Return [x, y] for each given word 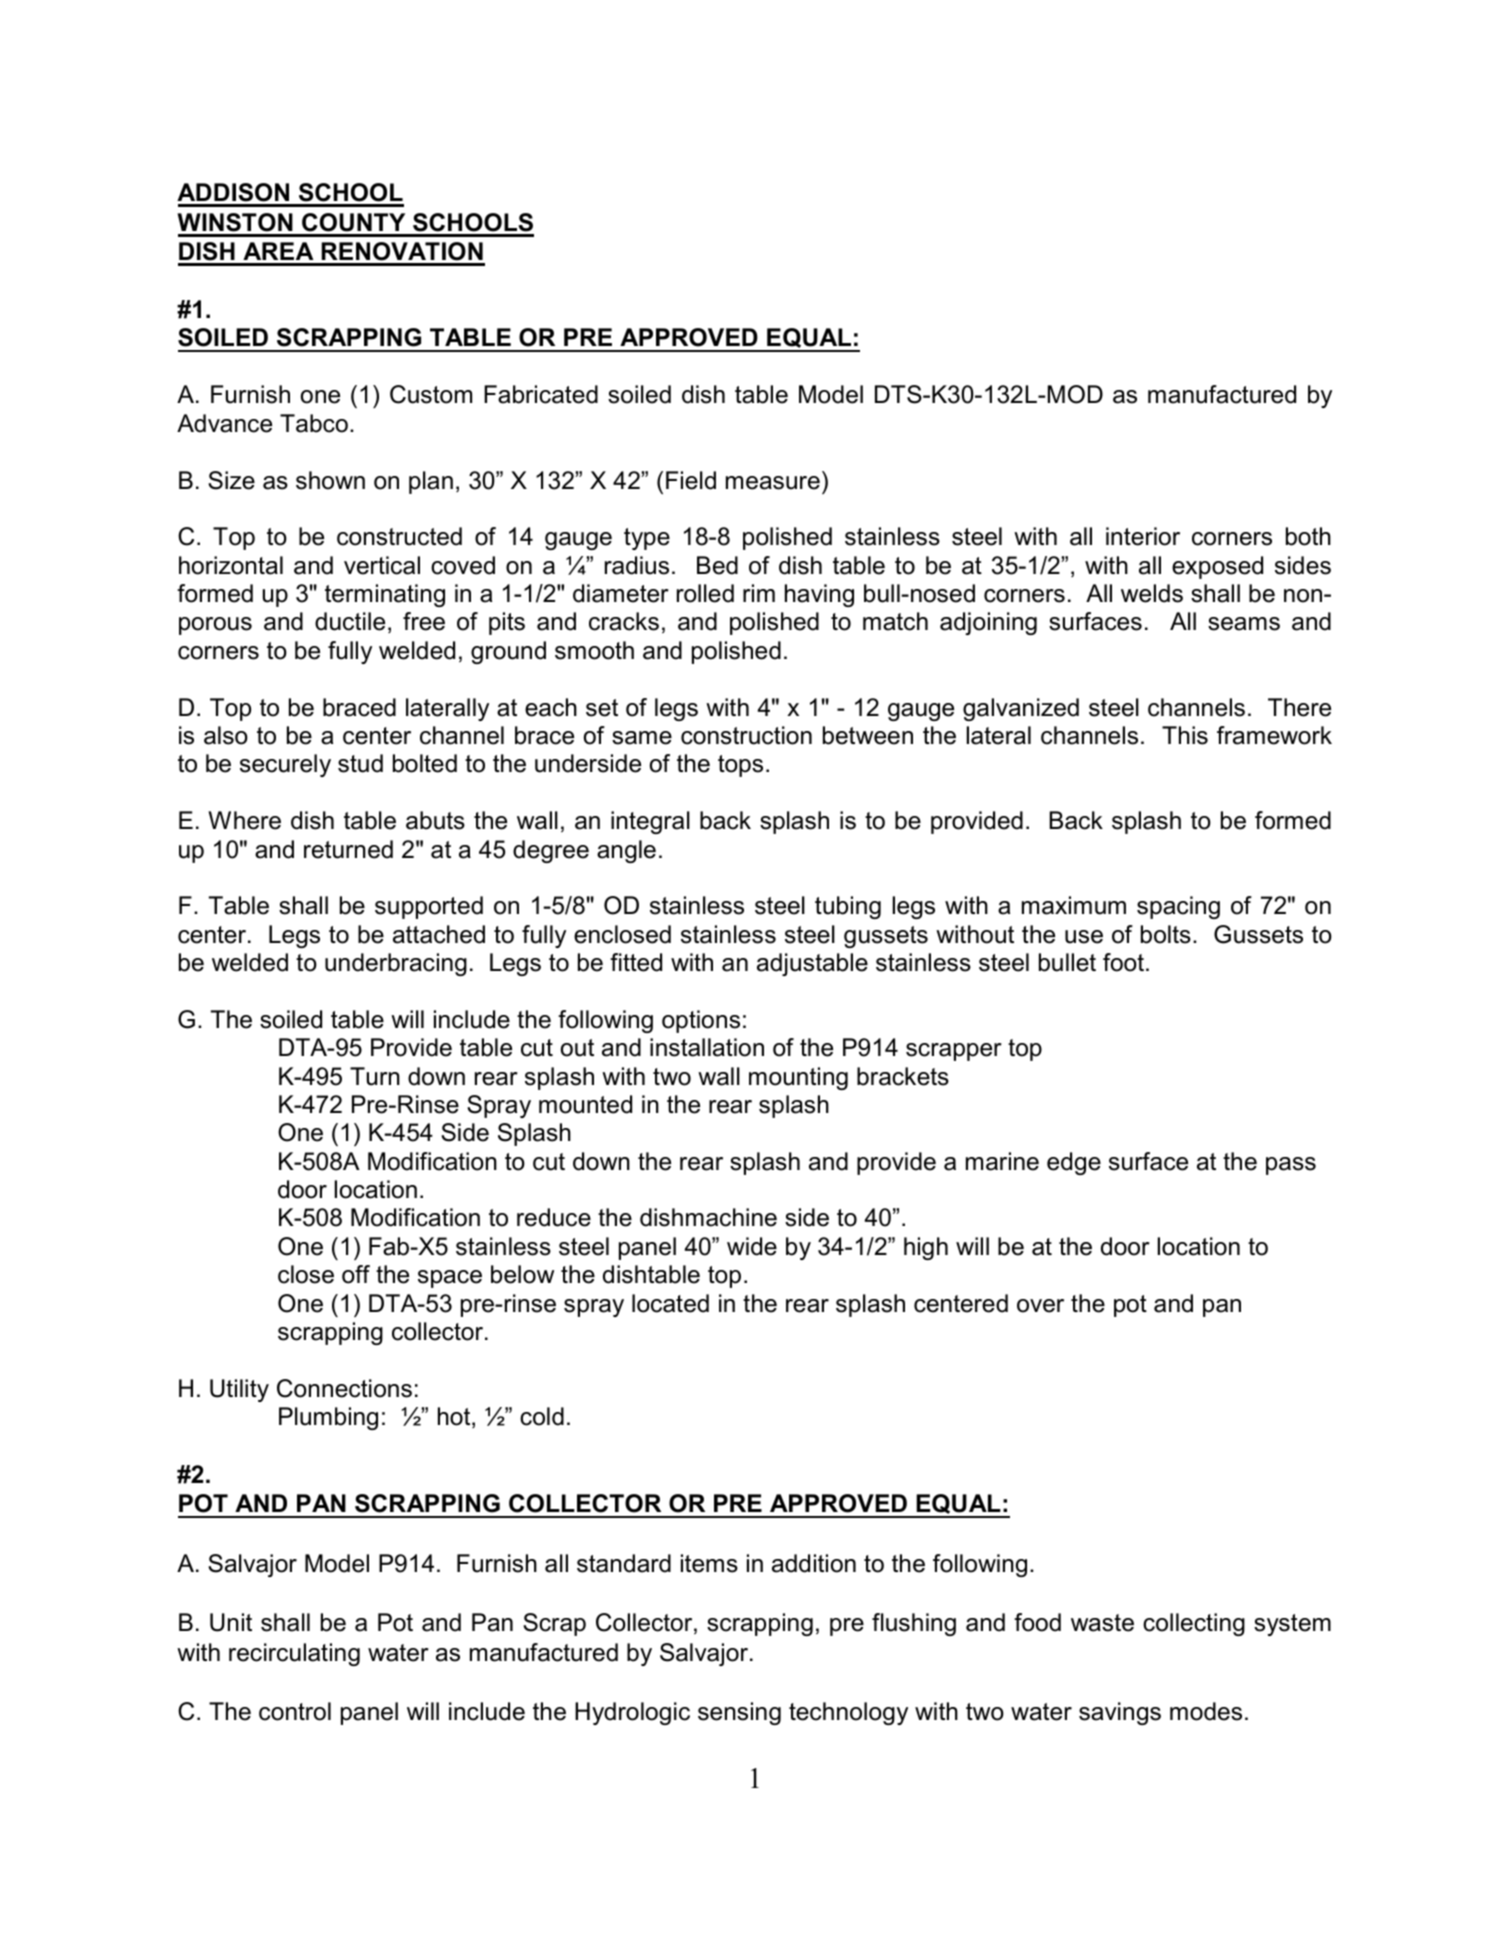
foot [1123, 962]
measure [773, 483]
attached [439, 934]
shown [330, 480]
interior [1143, 536]
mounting [798, 1078]
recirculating [294, 1654]
